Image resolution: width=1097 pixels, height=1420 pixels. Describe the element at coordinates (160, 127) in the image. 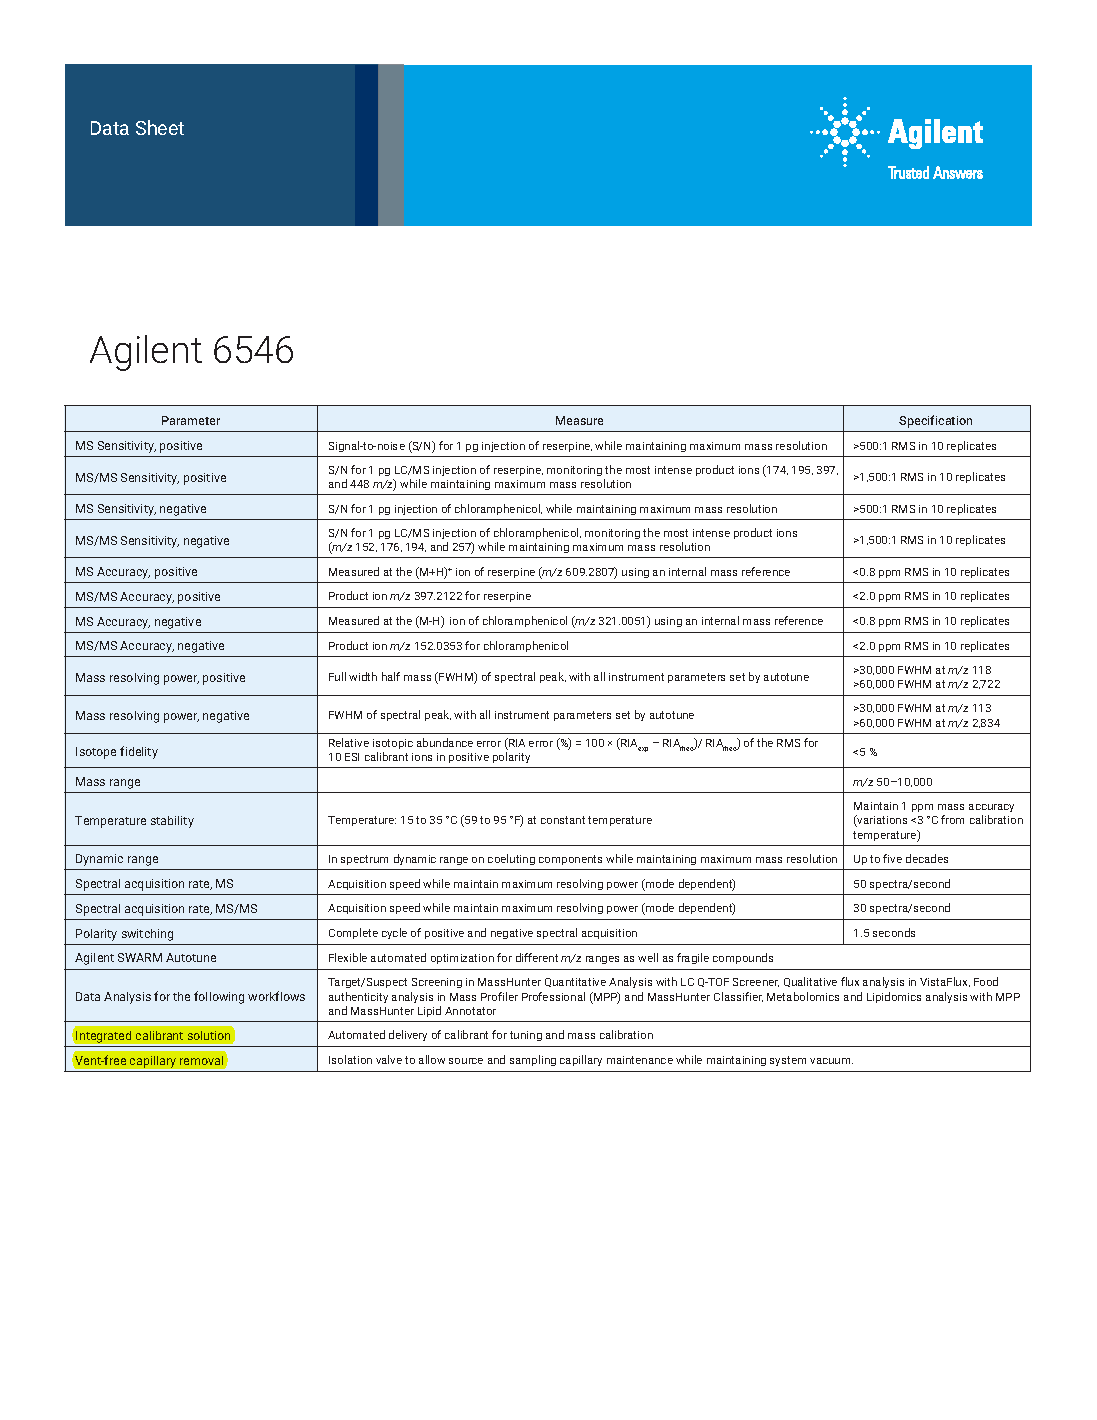

I see `Sheet` at that location.
